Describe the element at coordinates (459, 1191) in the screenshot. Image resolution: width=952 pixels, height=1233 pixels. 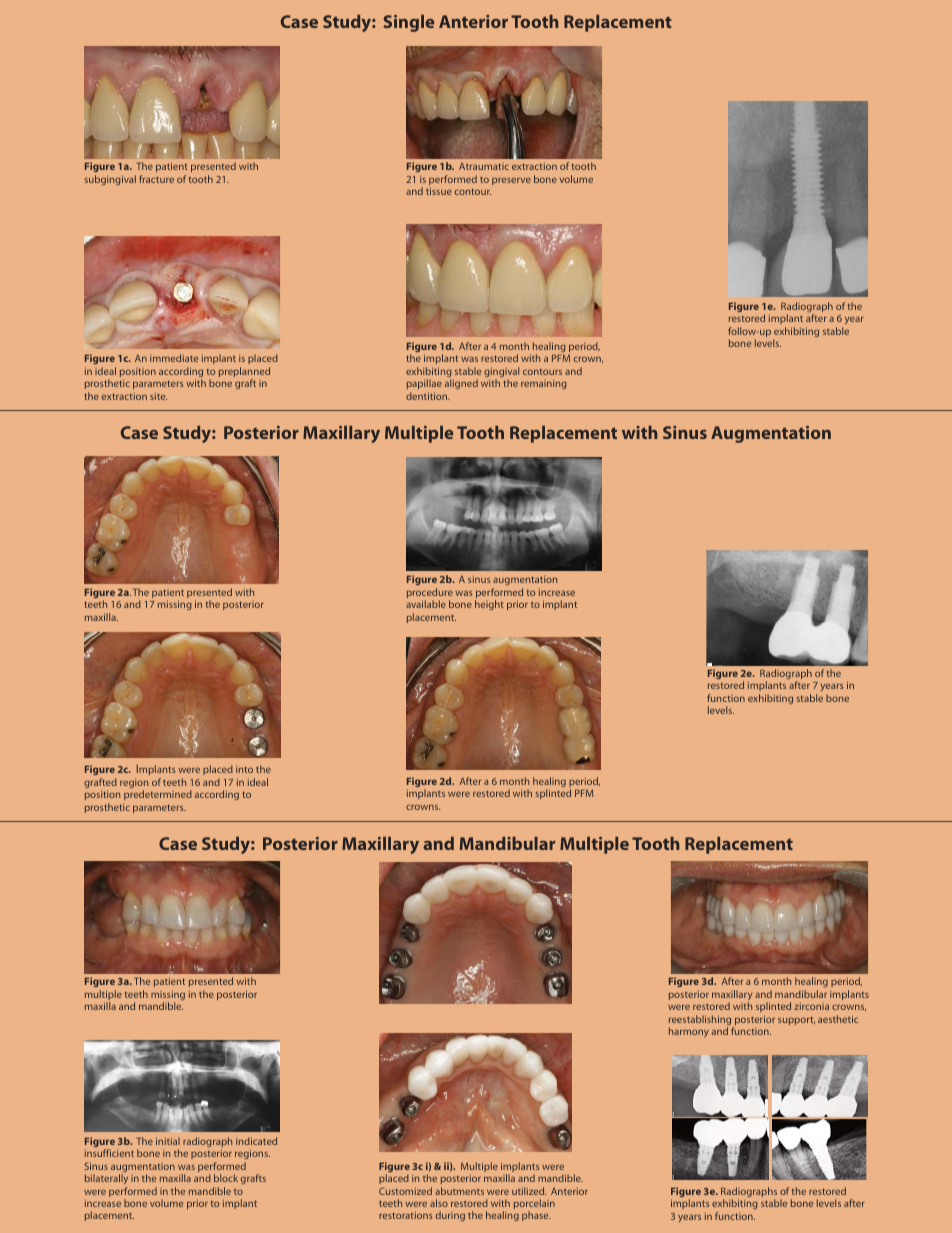
I see `abutments` at that location.
